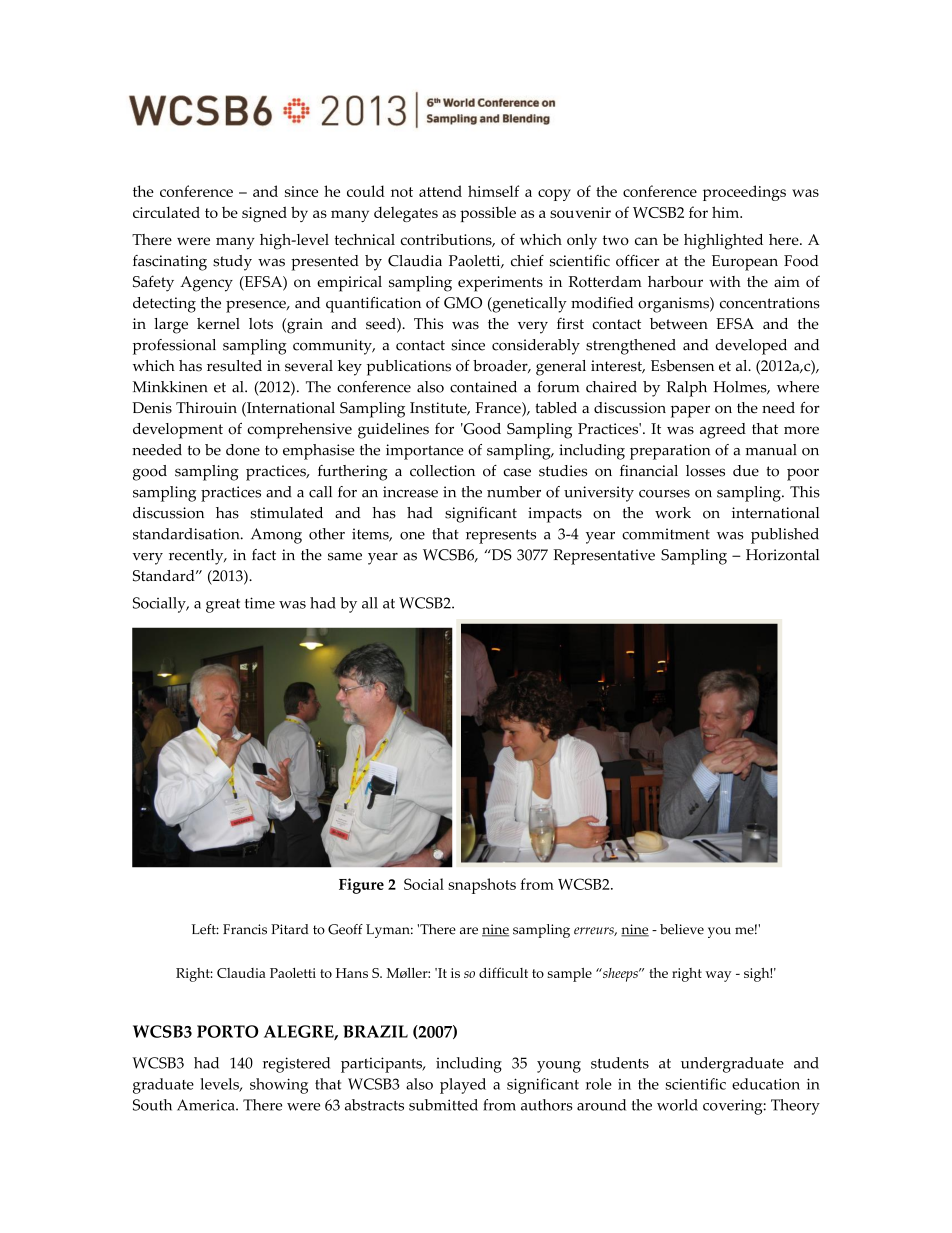 The width and height of the screenshot is (952, 1233). I want to click on played, so click(463, 1086).
